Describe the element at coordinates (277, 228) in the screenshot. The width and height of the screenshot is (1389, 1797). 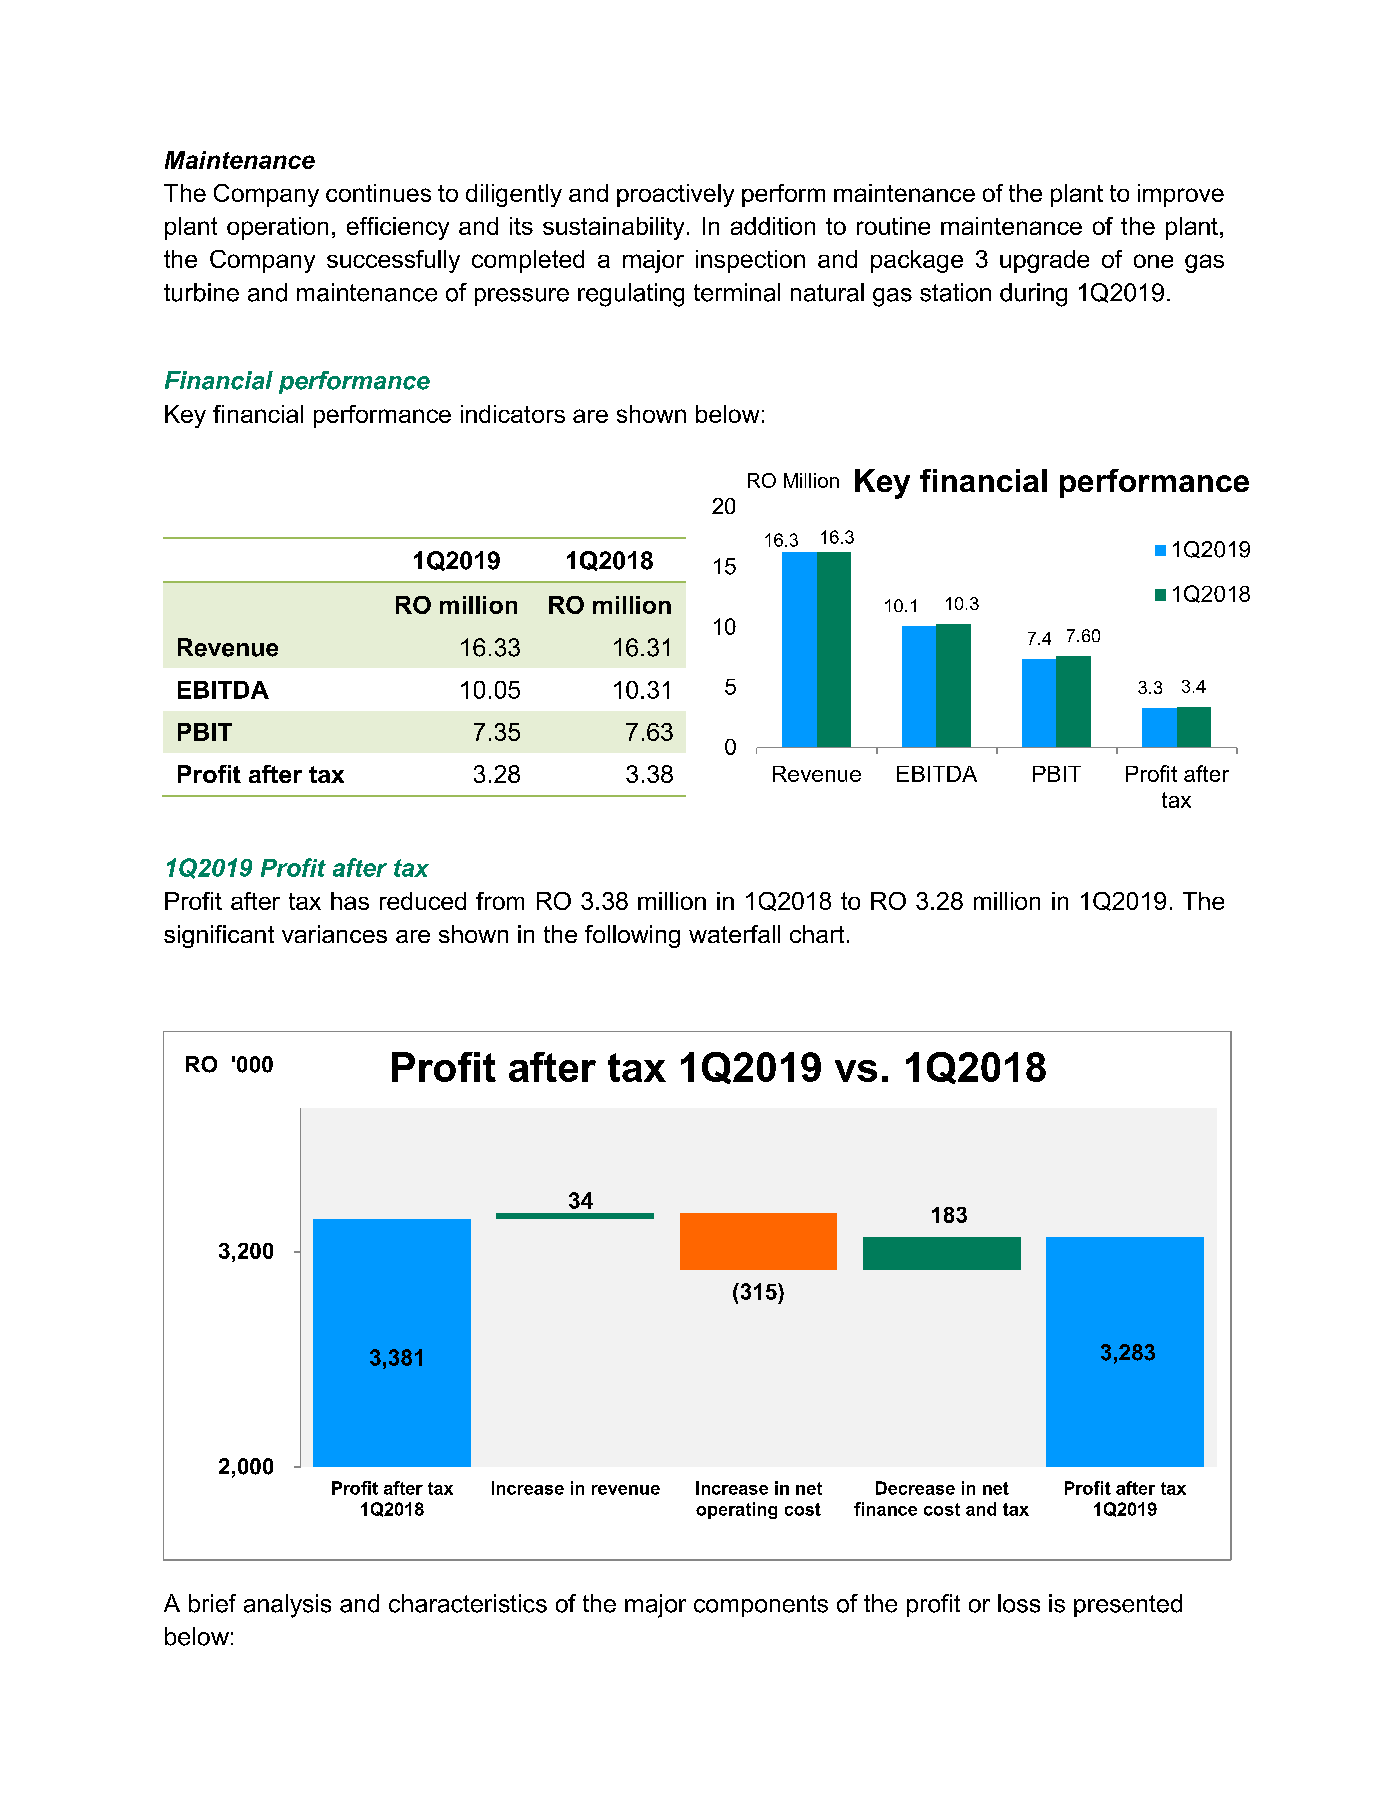
I see `operation` at that location.
